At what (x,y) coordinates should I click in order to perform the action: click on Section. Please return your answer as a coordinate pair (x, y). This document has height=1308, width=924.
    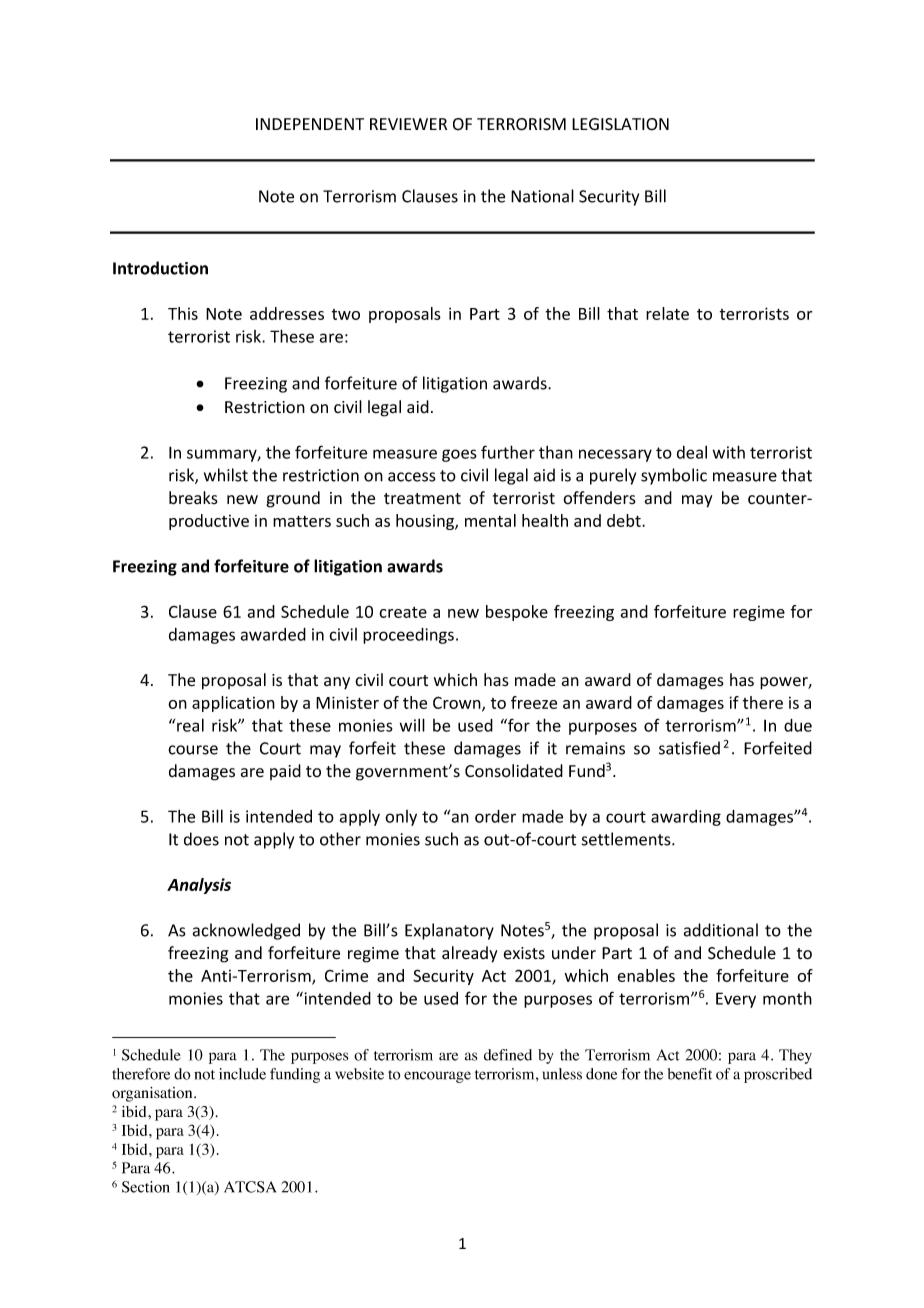
    Looking at the image, I should click on (146, 1187).
